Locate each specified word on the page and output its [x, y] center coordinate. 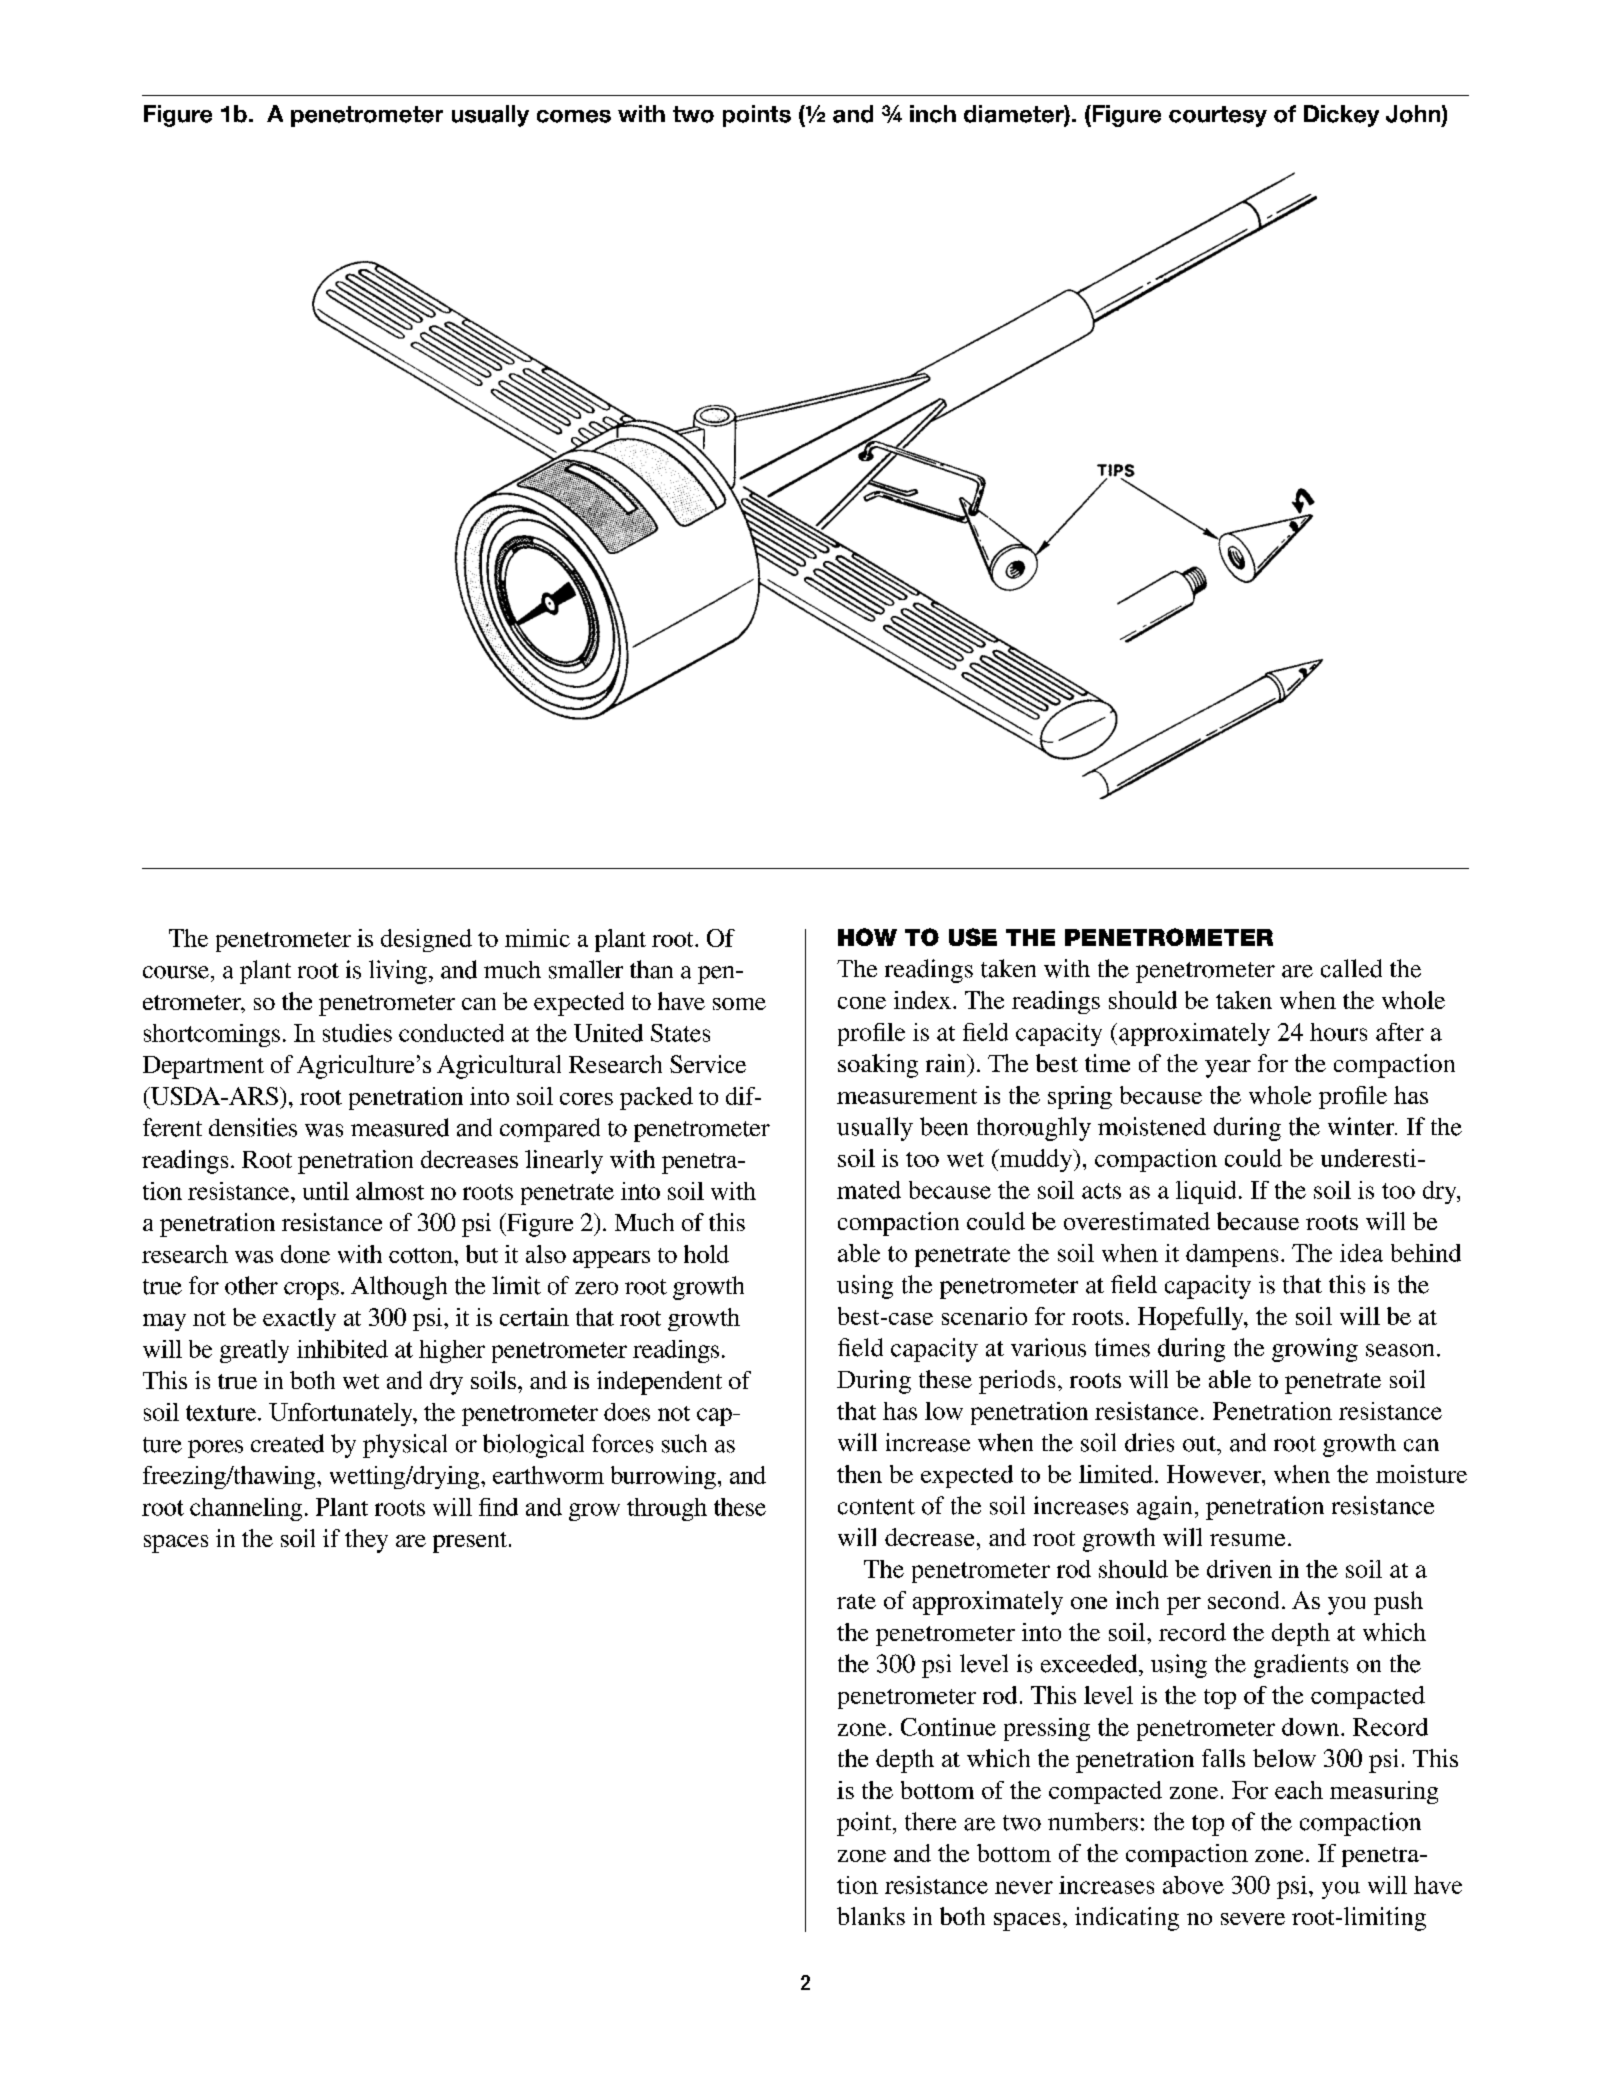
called [1351, 968]
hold [706, 1254]
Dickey [1341, 116]
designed [426, 940]
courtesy [1218, 116]
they [366, 1541]
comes [574, 116]
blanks [871, 1916]
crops [311, 1291]
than [651, 969]
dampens [1232, 1255]
